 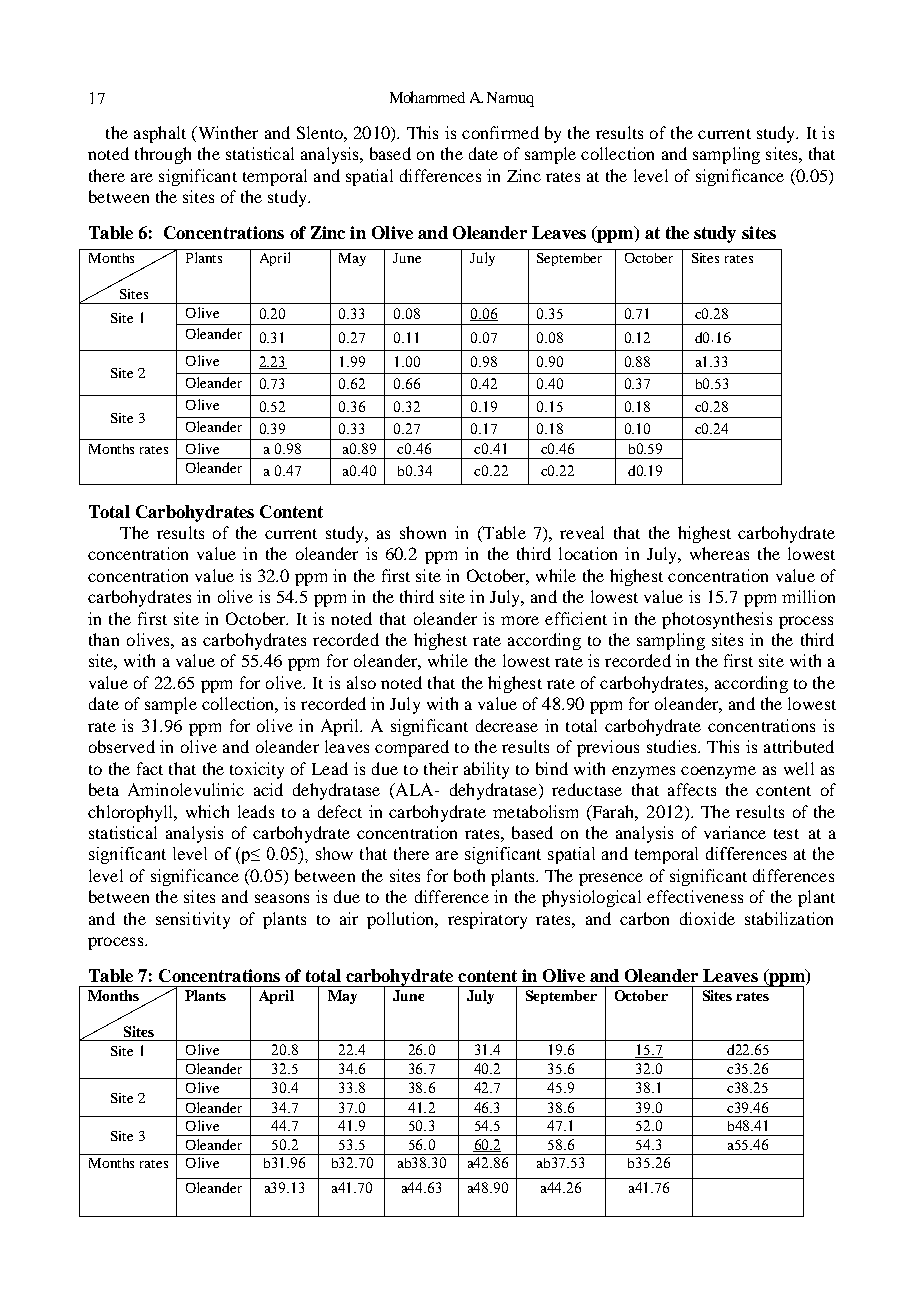 I want to click on observed, so click(x=122, y=746).
